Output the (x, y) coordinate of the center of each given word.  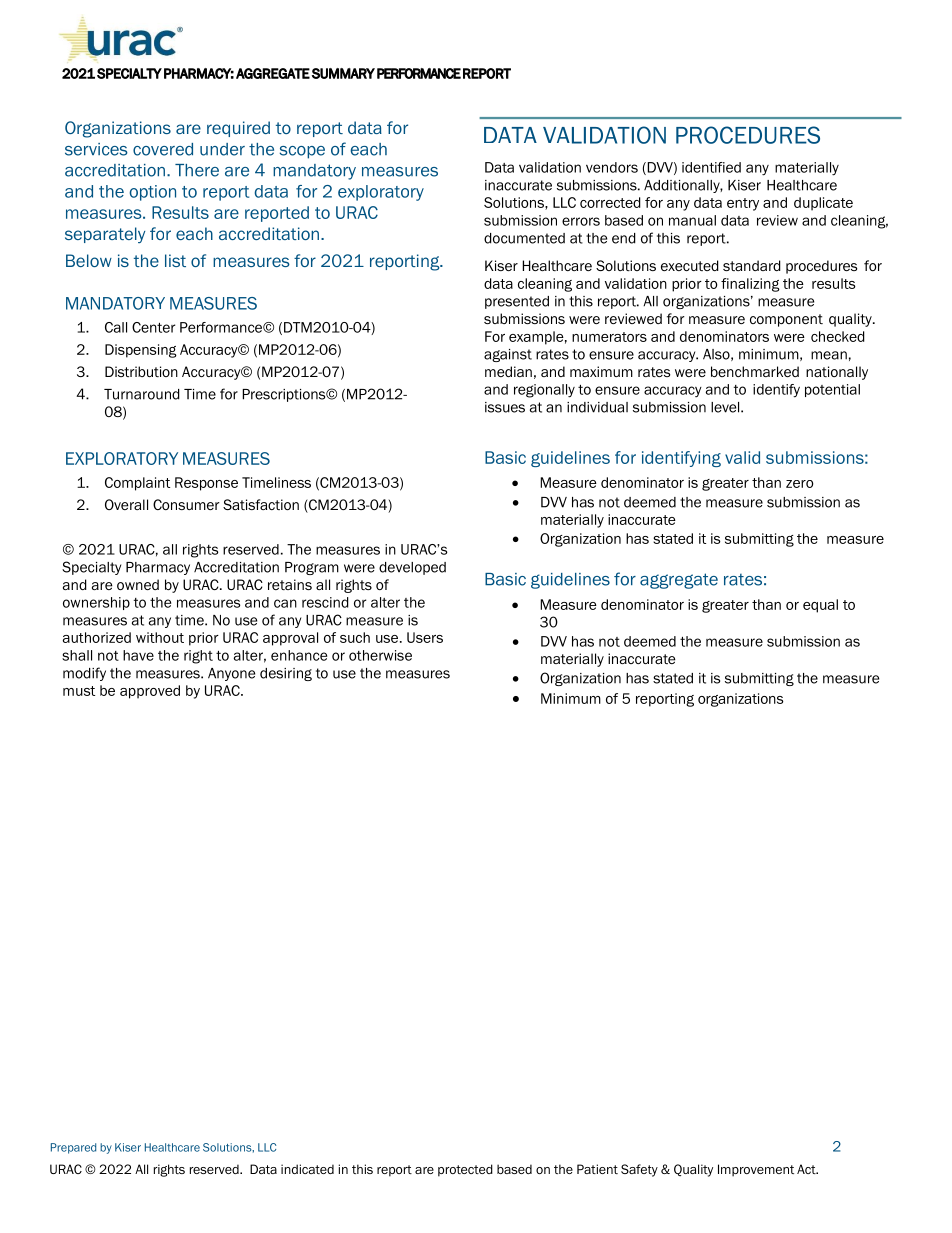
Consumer (186, 504)
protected (465, 1170)
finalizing (750, 285)
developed (412, 568)
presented (517, 302)
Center (153, 327)
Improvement (756, 1170)
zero (800, 484)
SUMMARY (343, 73)
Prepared (73, 1148)
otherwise (380, 655)
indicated (307, 1169)
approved (150, 692)
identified (711, 167)
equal (820, 606)
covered (163, 149)
